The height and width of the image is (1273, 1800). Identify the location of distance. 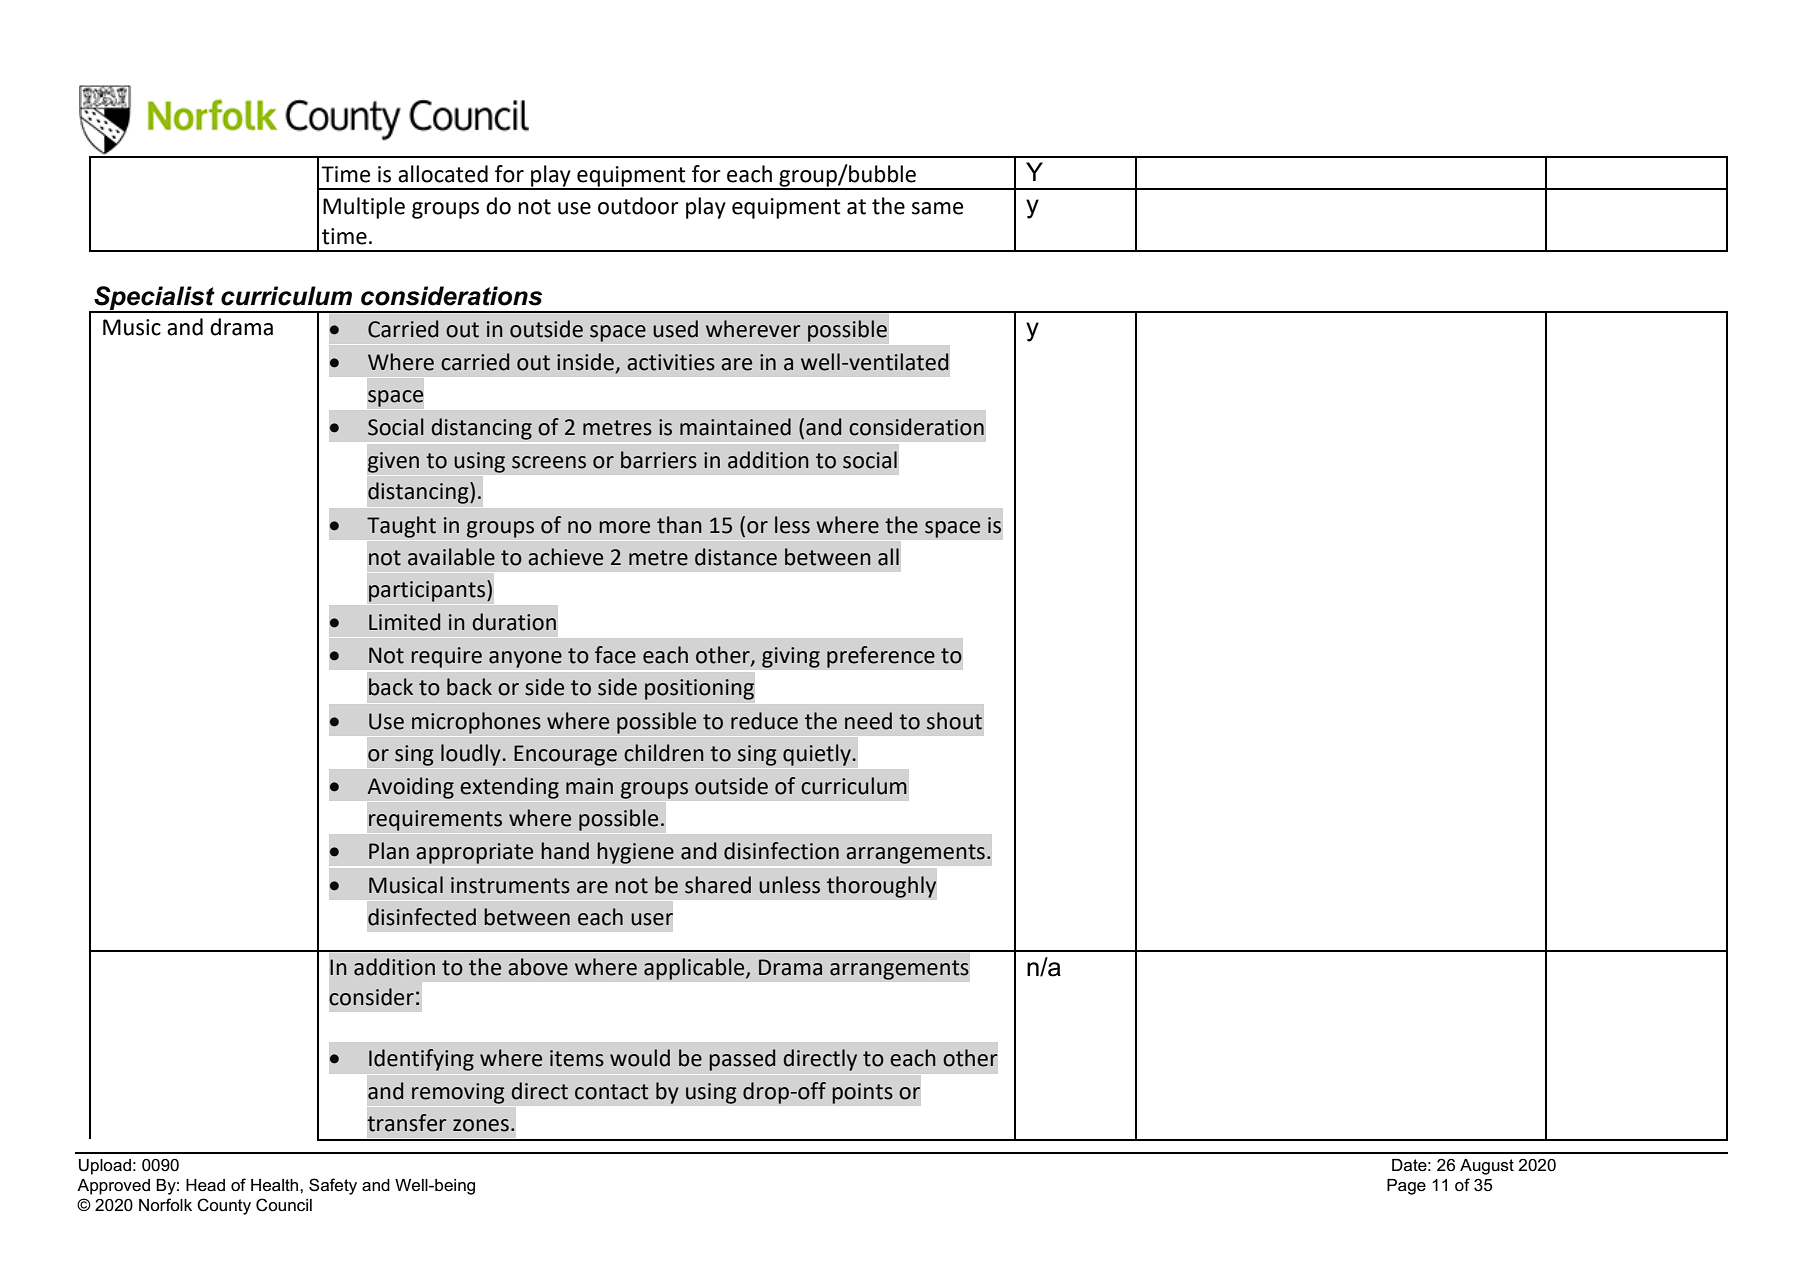
(736, 557).
